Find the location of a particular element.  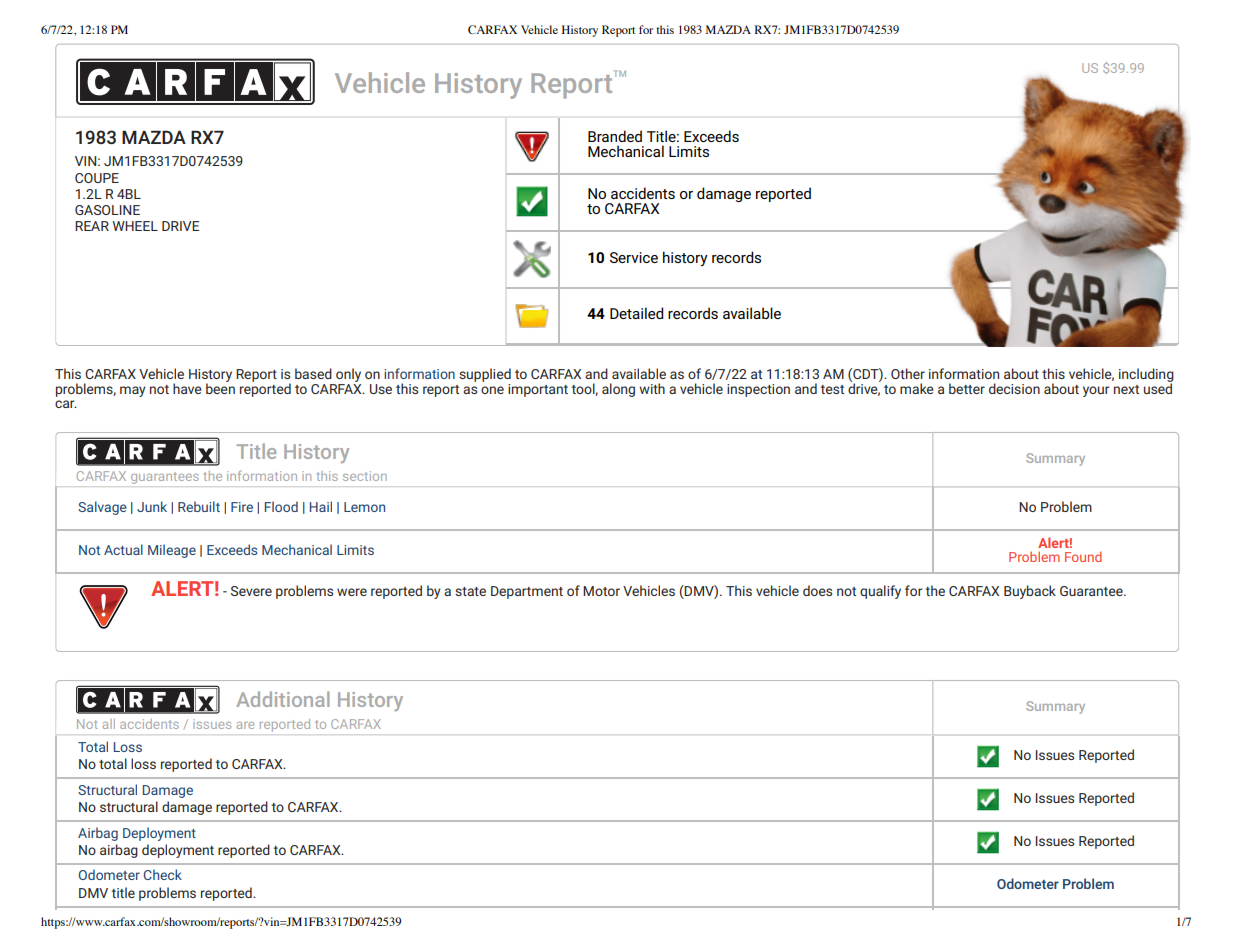

Branded is located at coordinates (615, 136).
